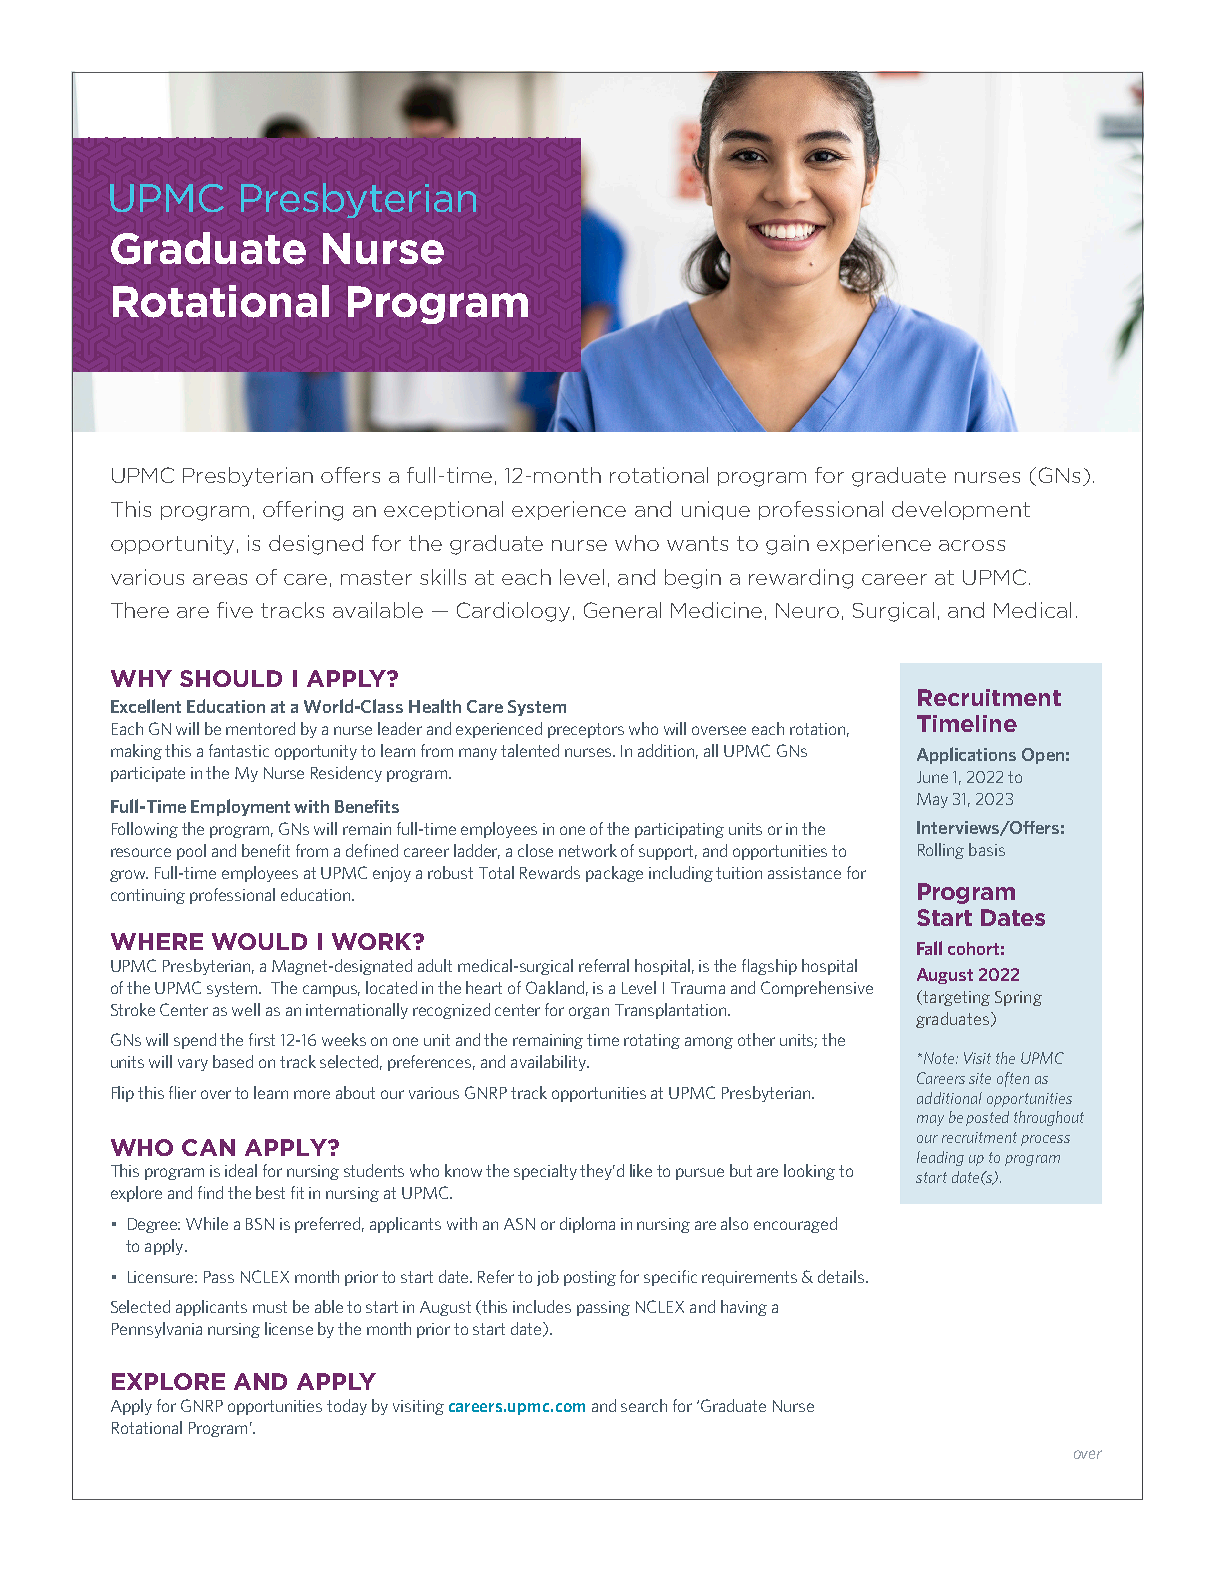 The height and width of the screenshot is (1572, 1215). What do you see at coordinates (697, 543) in the screenshot?
I see `wants` at bounding box center [697, 543].
